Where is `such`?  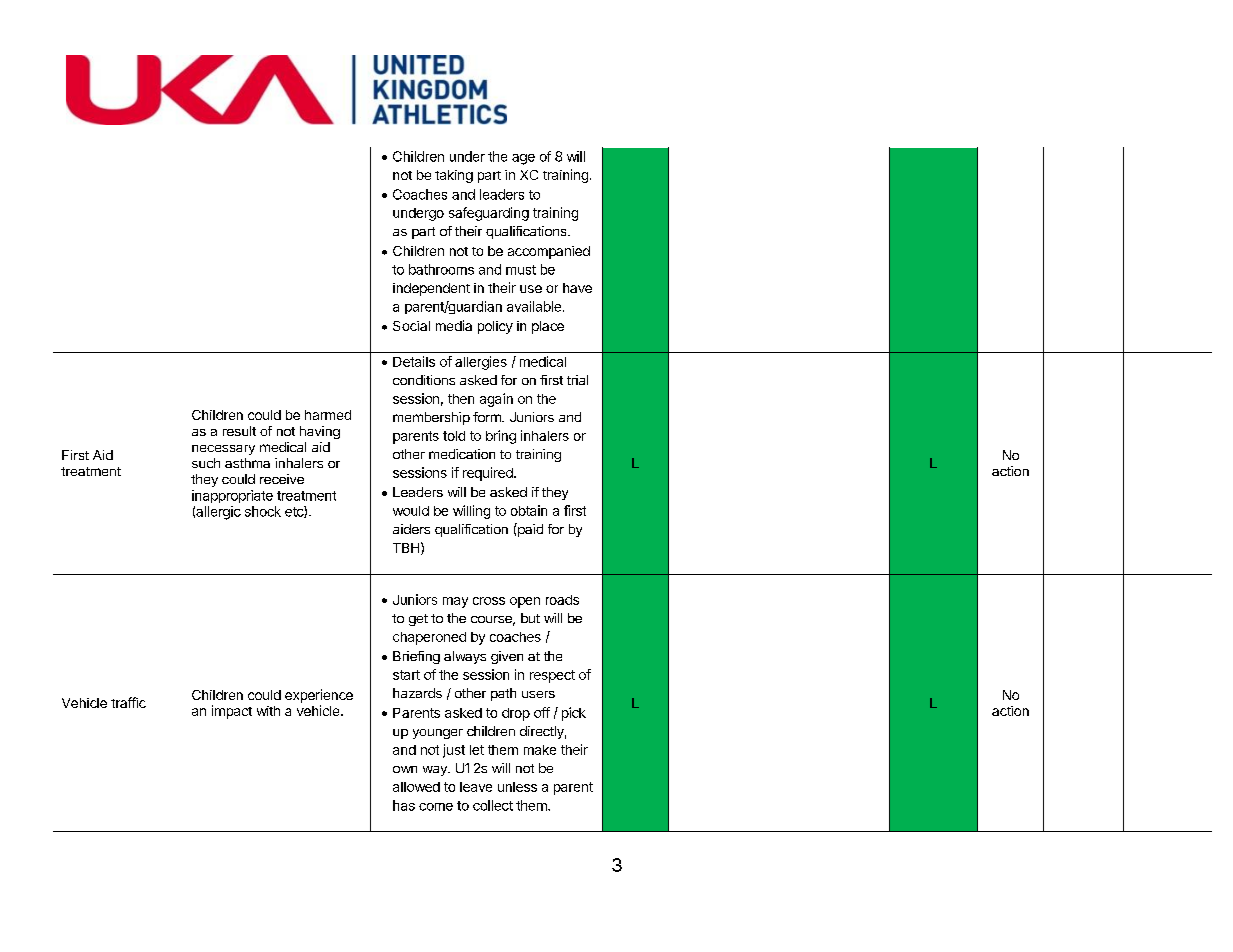 such is located at coordinates (206, 463).
